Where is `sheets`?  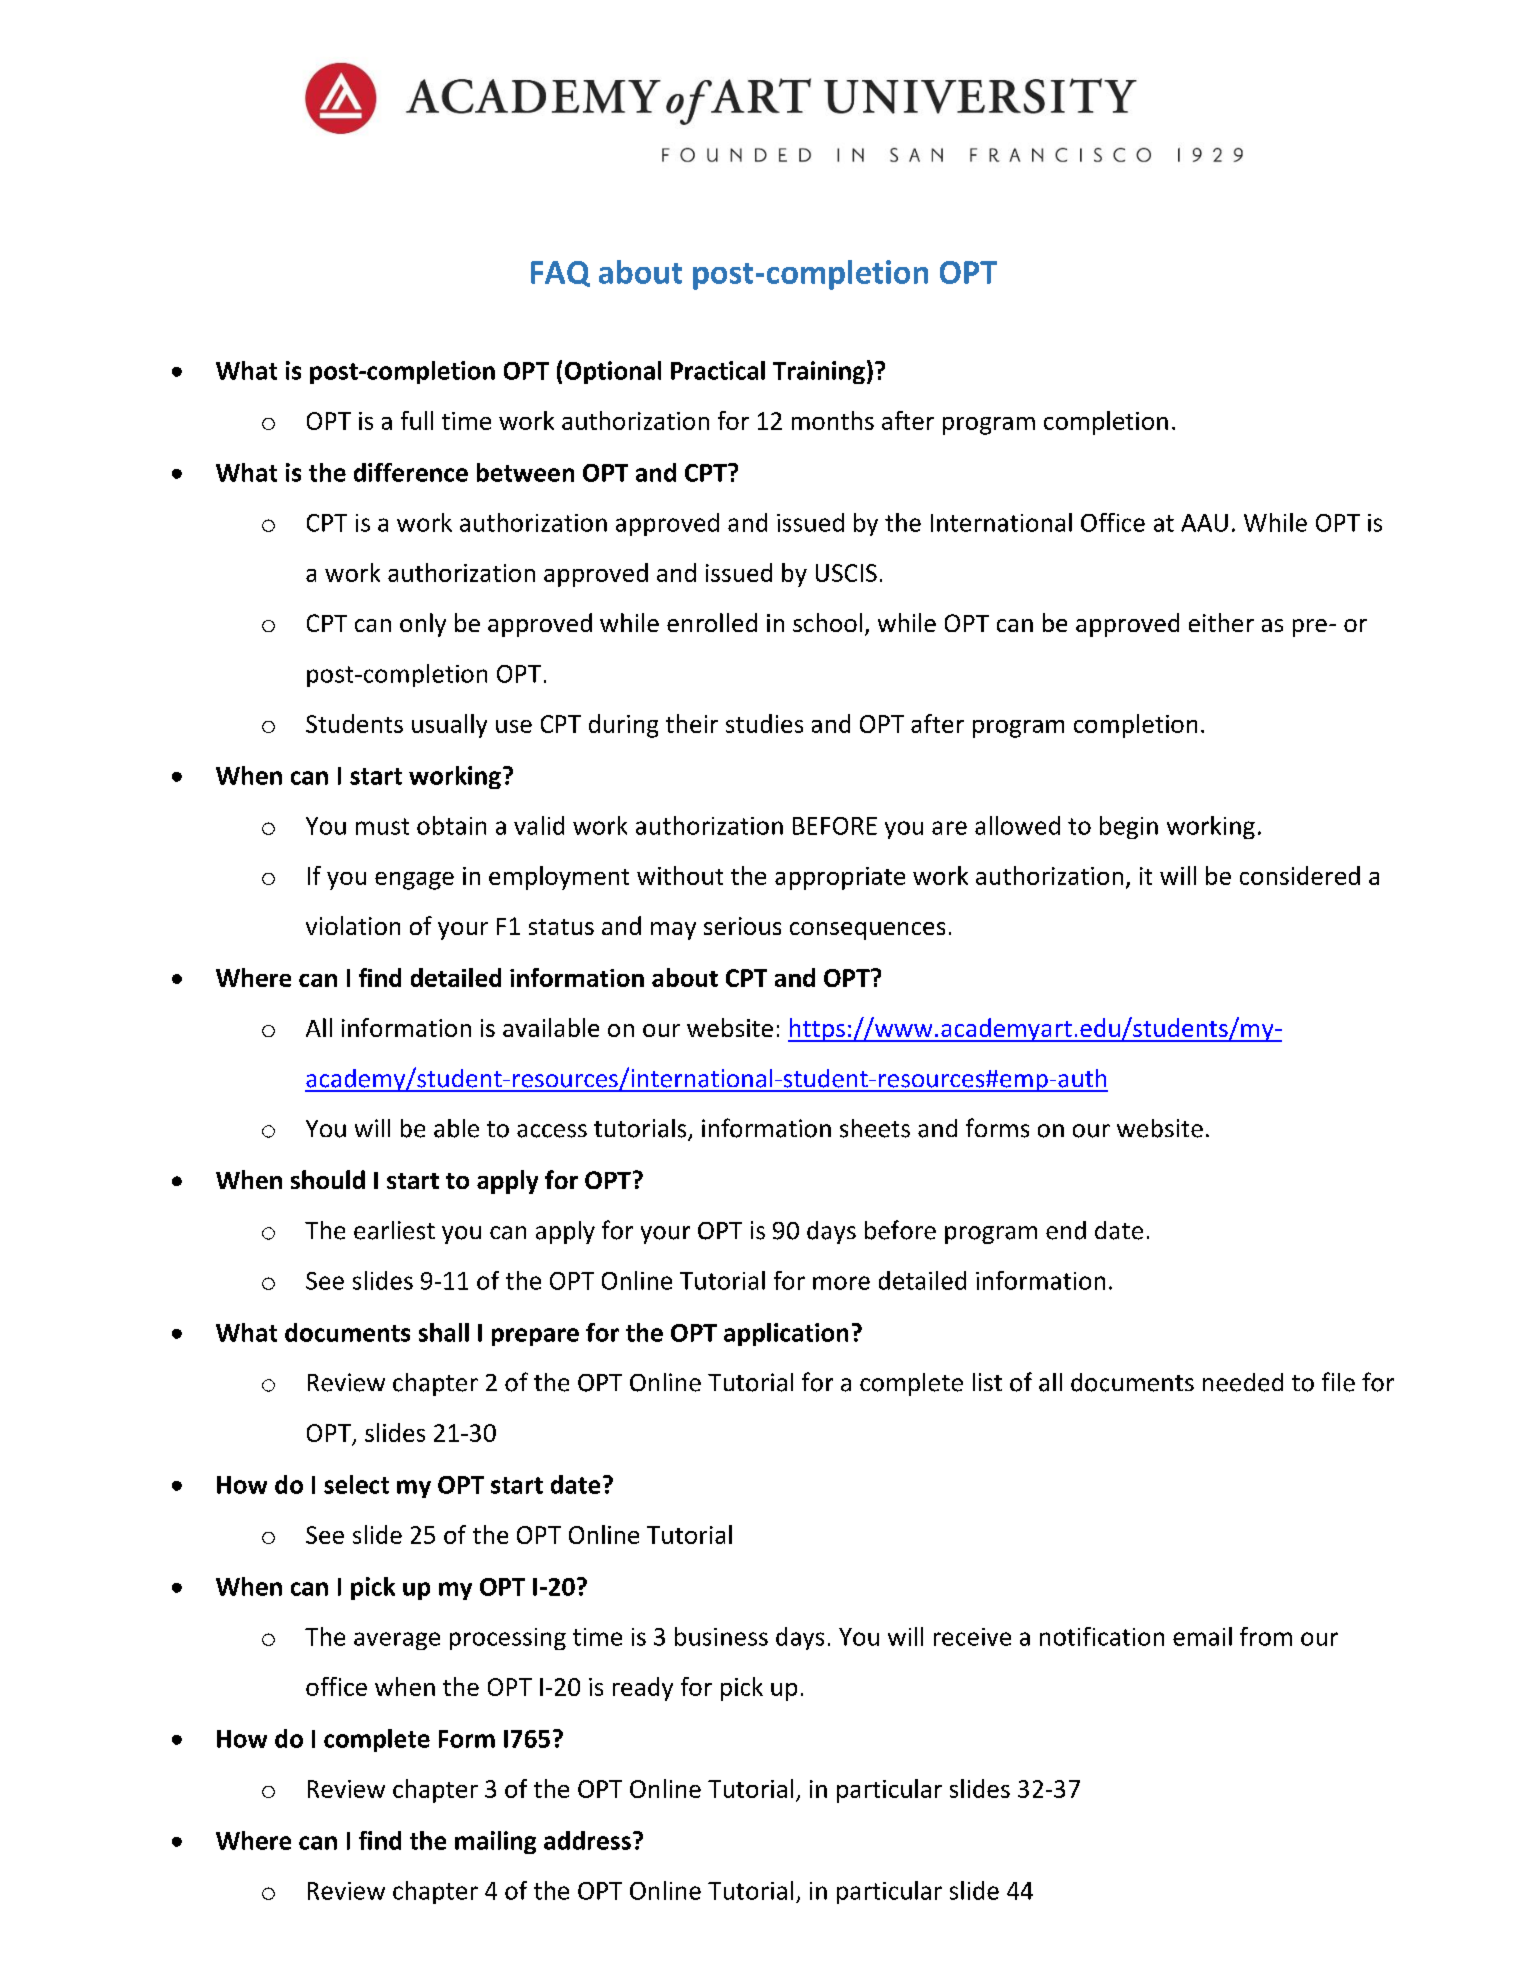 sheets is located at coordinates (875, 1128).
